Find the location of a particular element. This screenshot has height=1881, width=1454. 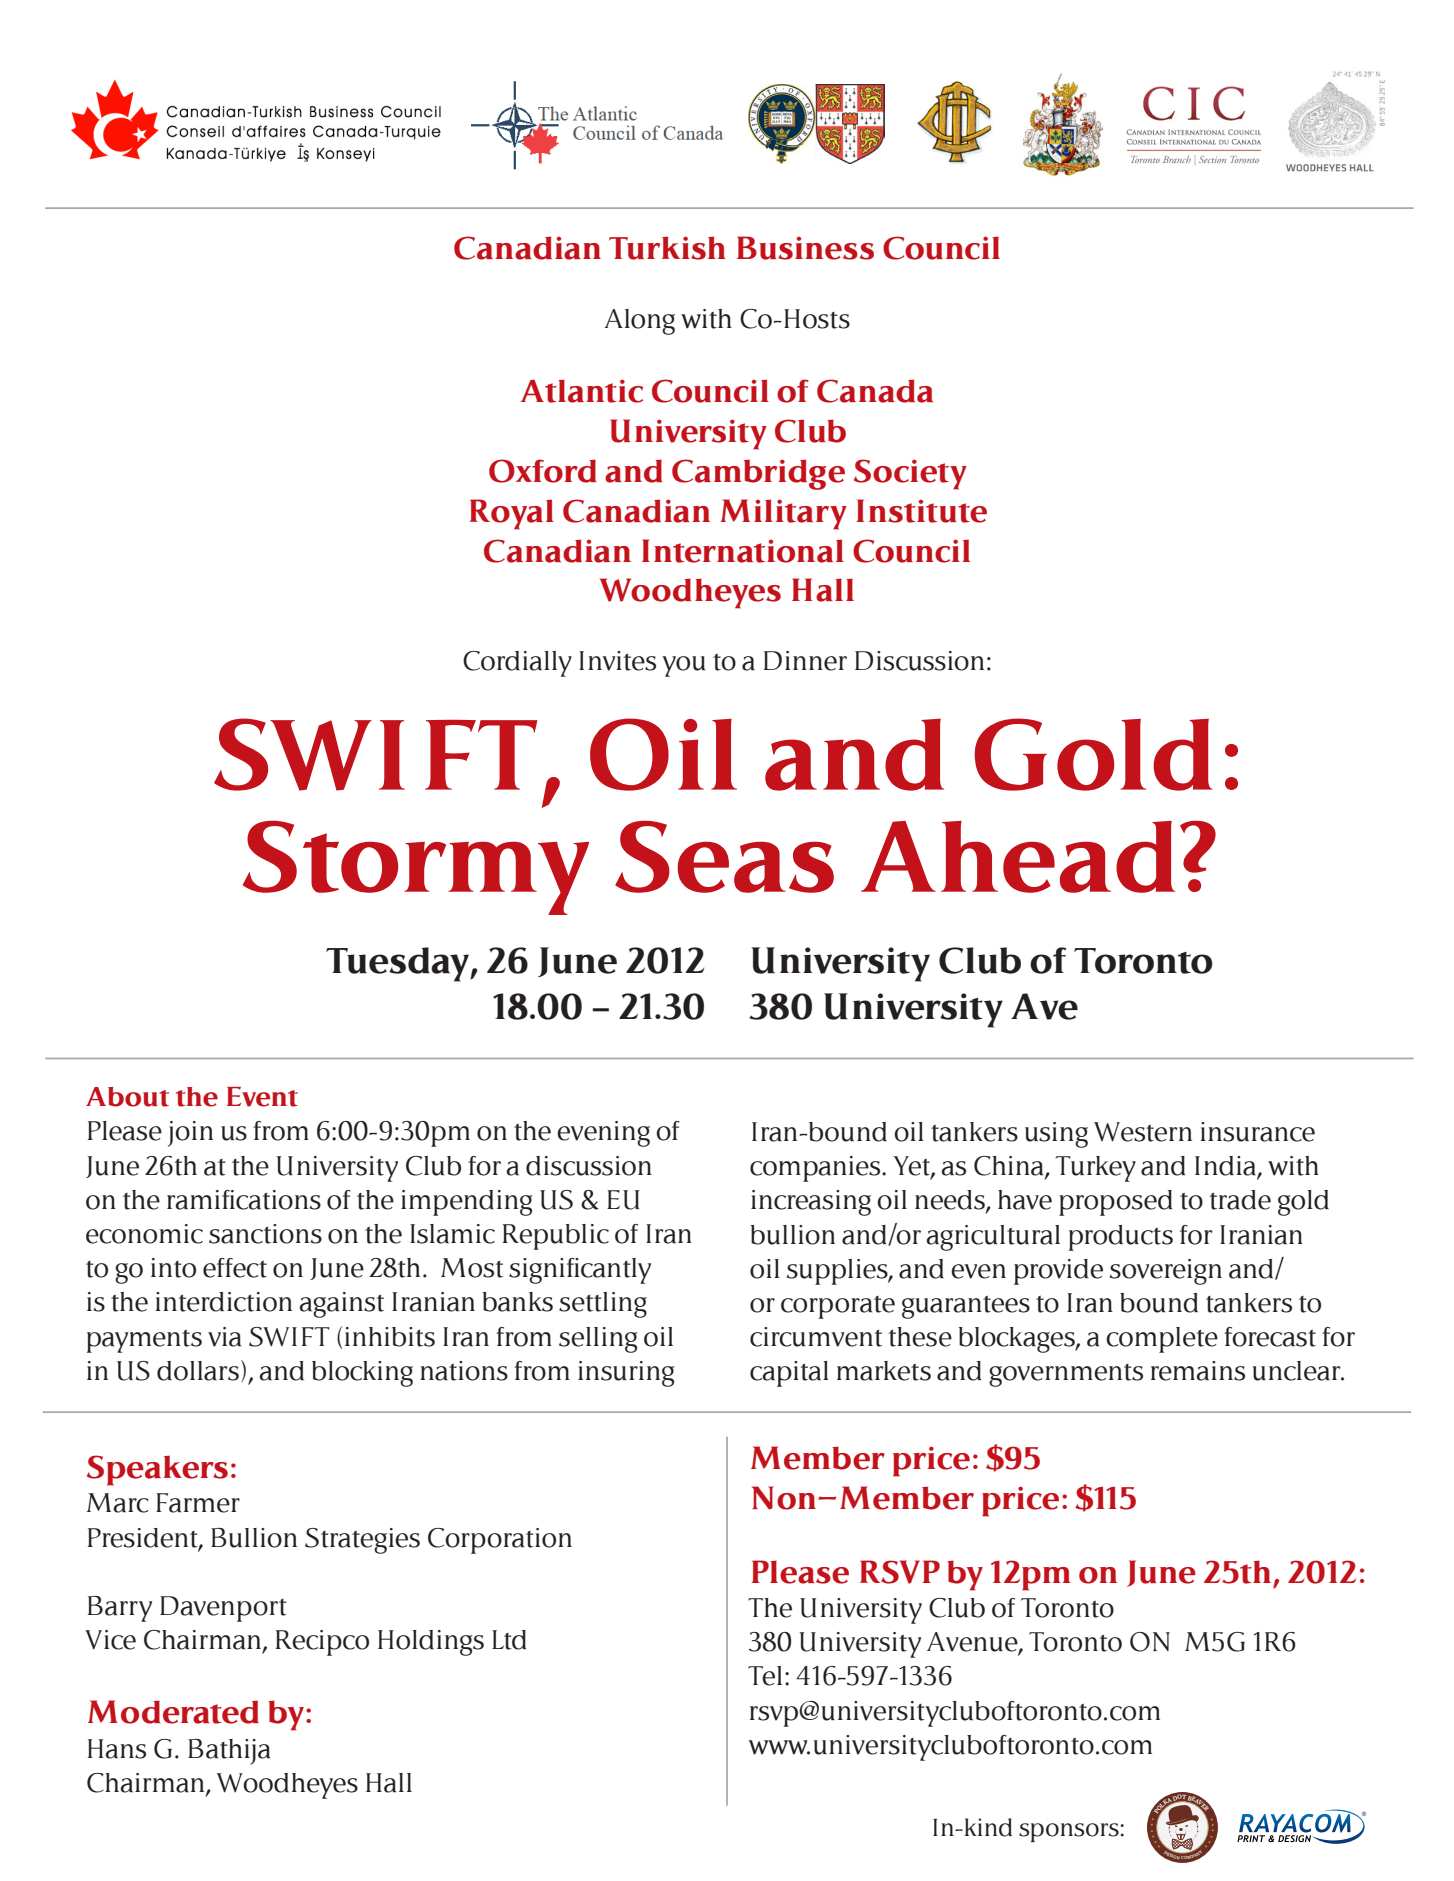

Along is located at coordinates (639, 322).
